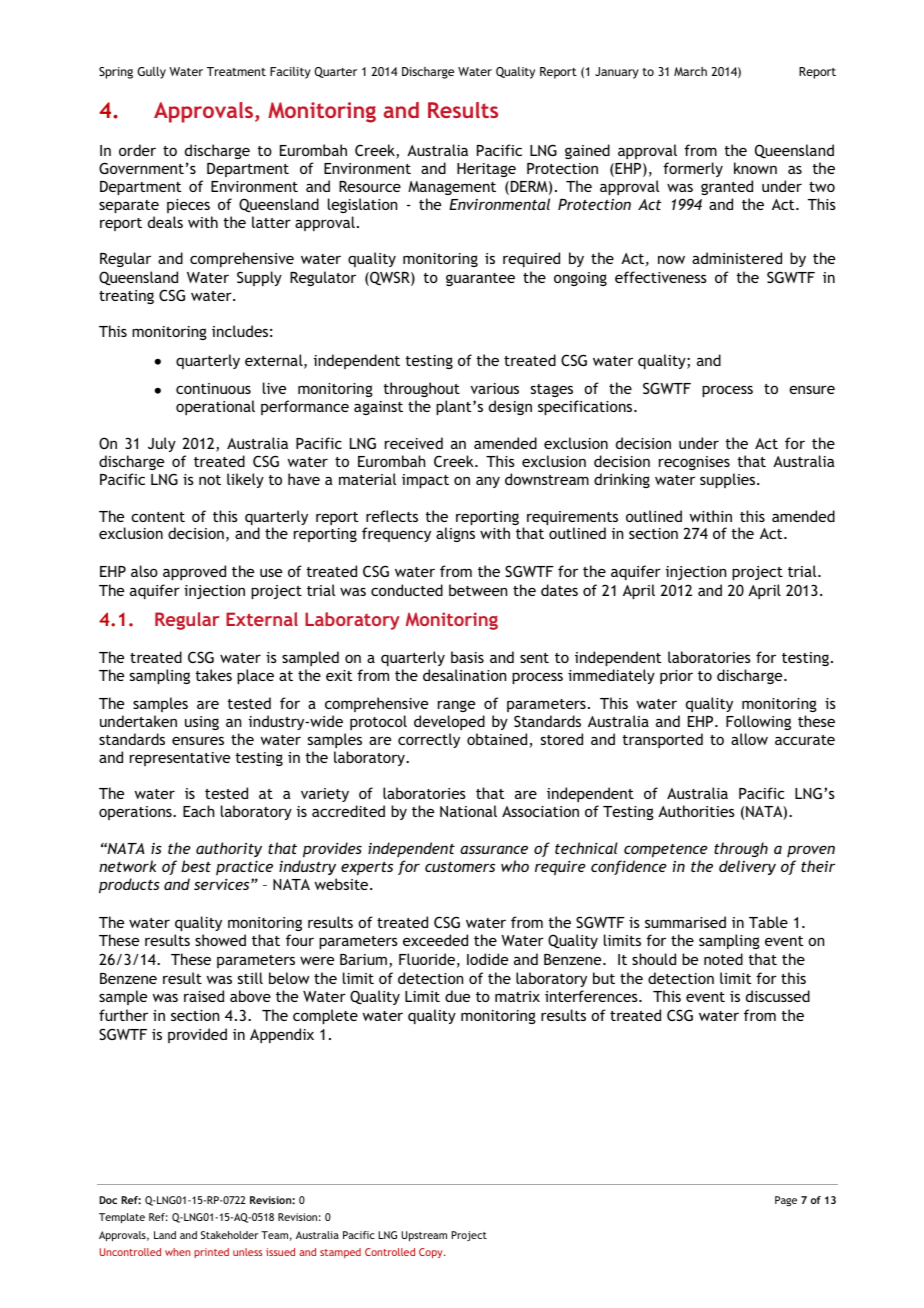 The height and width of the page is (1308, 924). Describe the element at coordinates (786, 1201) in the page. I see `Page` at that location.
